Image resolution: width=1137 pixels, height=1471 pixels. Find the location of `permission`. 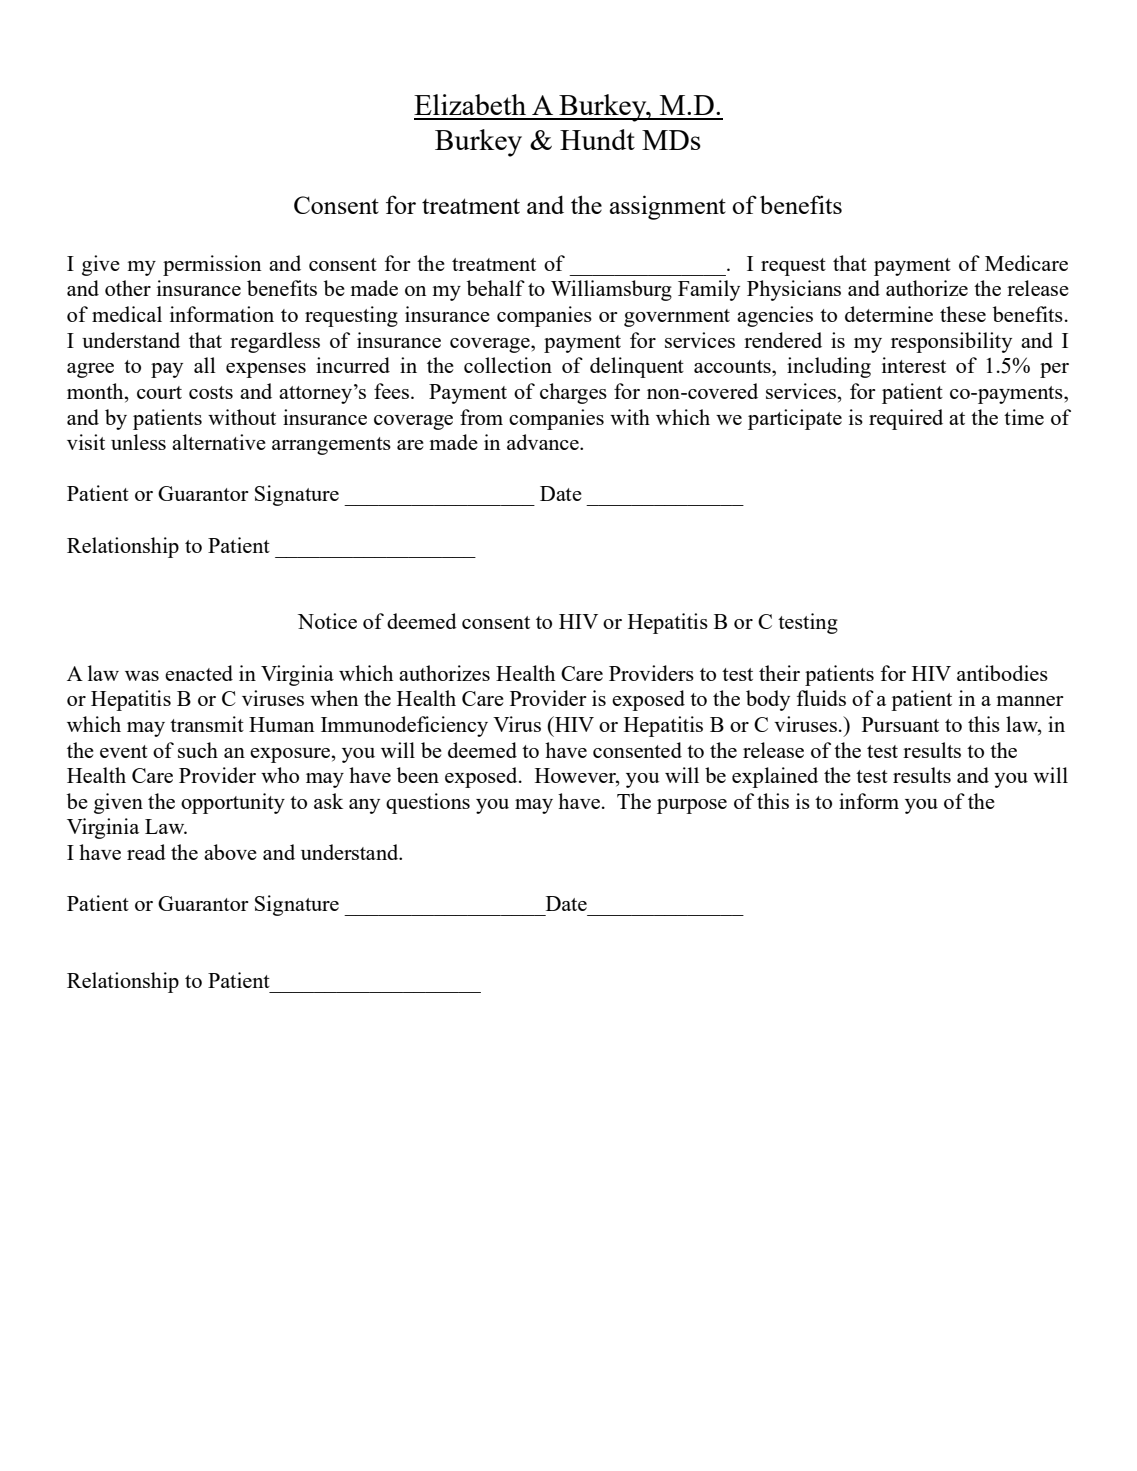

permission is located at coordinates (212, 265).
